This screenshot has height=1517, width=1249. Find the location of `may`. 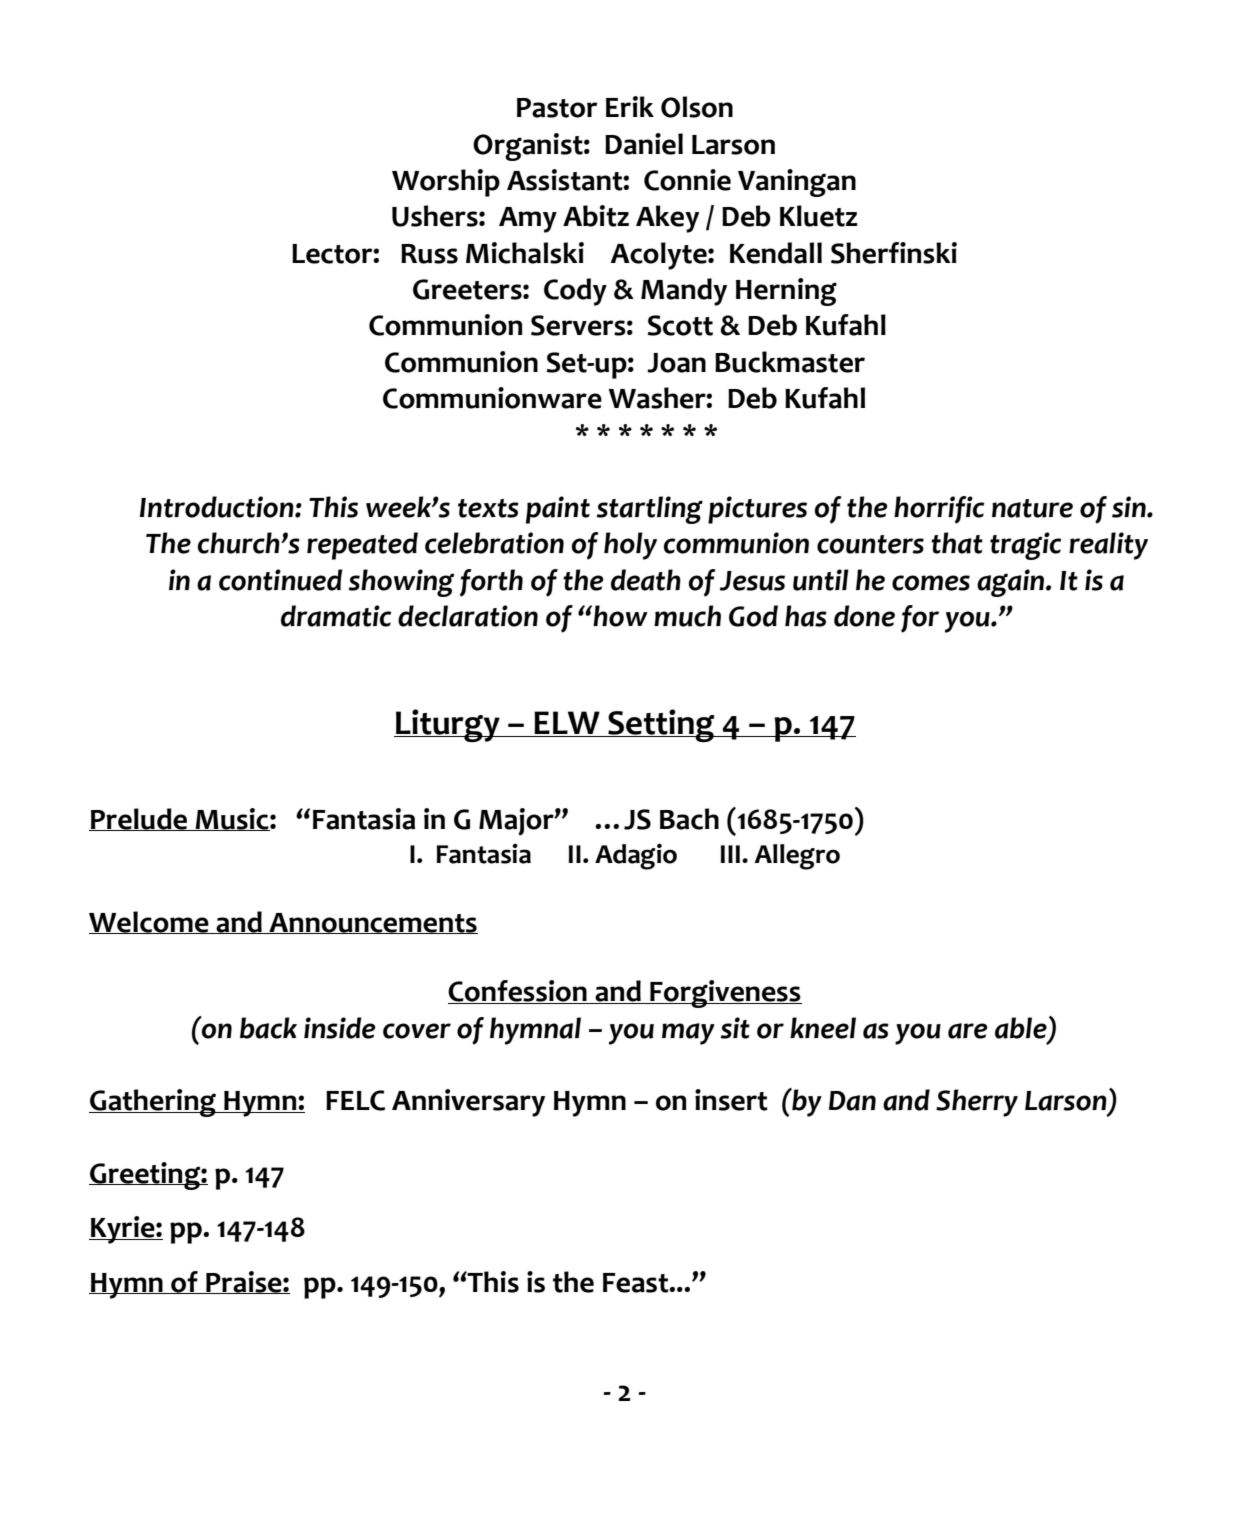

may is located at coordinates (688, 1034).
